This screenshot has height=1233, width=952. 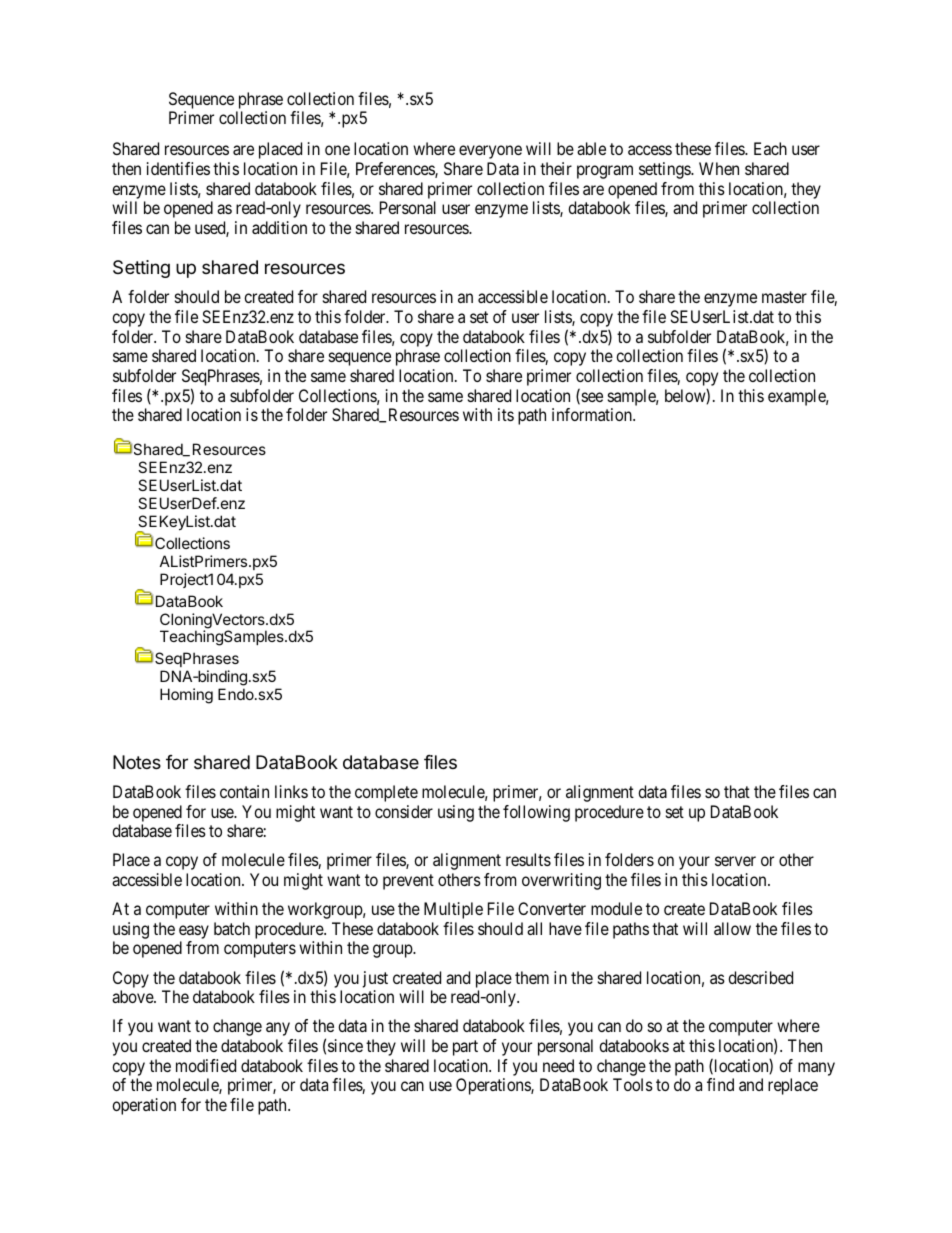 What do you see at coordinates (386, 793) in the screenshot?
I see `complete` at bounding box center [386, 793].
